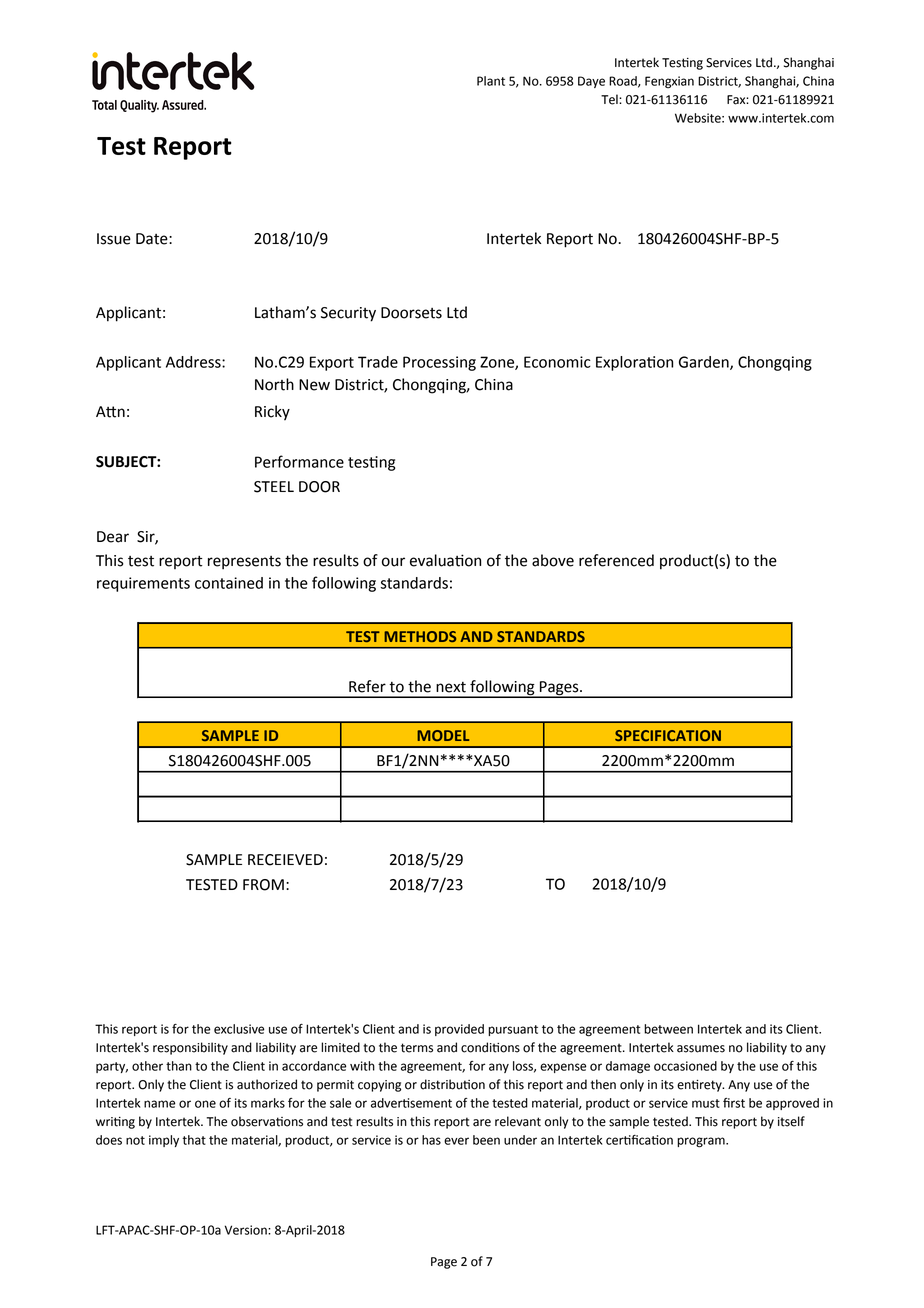 The width and height of the screenshot is (924, 1308). What do you see at coordinates (705, 363) in the screenshot?
I see `Garden` at bounding box center [705, 363].
